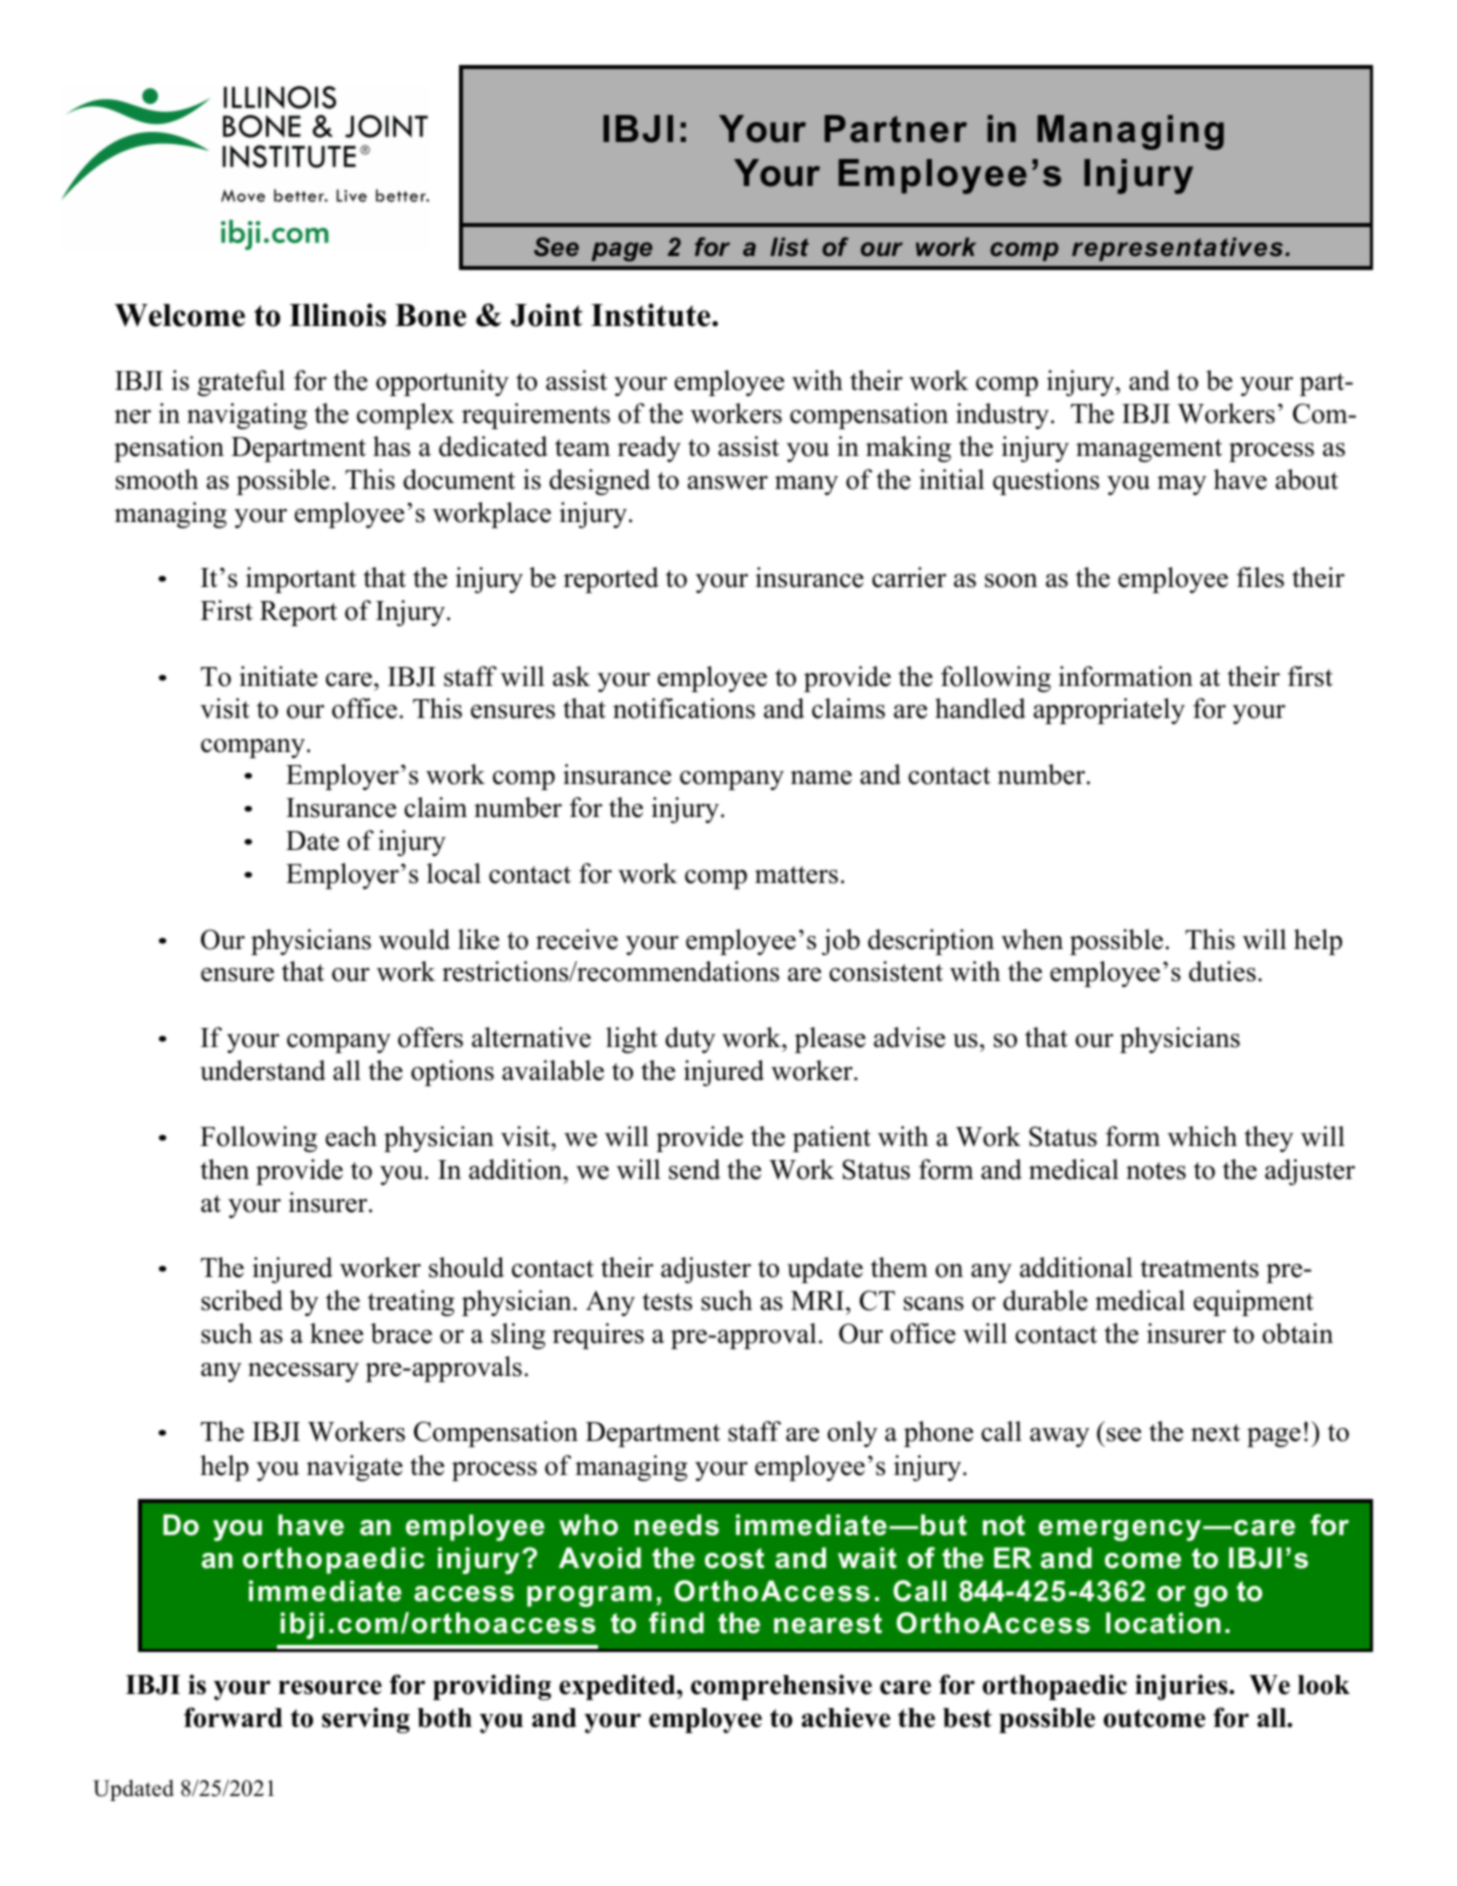  I want to click on equipment, so click(1253, 1303).
